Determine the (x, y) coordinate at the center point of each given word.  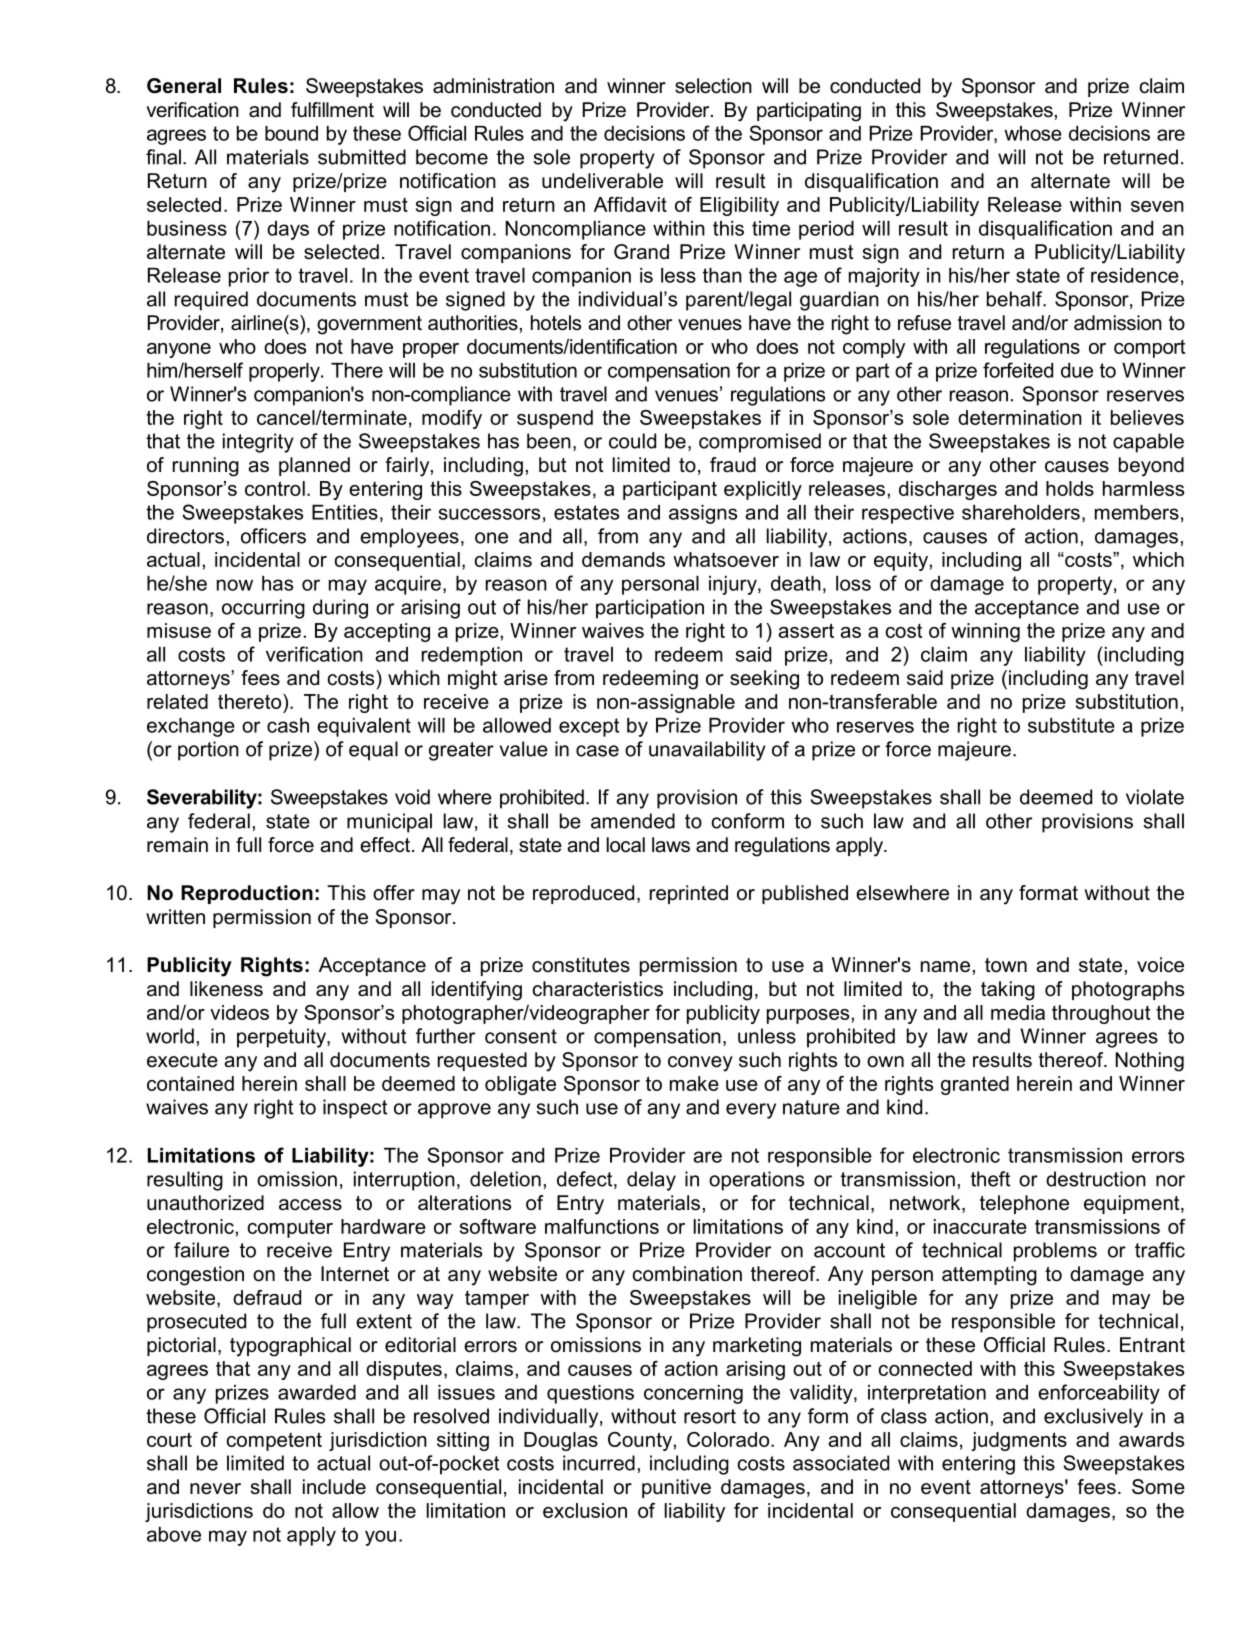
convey (700, 1064)
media (1018, 1012)
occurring (263, 609)
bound (291, 133)
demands (623, 559)
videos (239, 1012)
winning (985, 632)
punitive (676, 1488)
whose (1033, 133)
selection (713, 86)
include (334, 1487)
